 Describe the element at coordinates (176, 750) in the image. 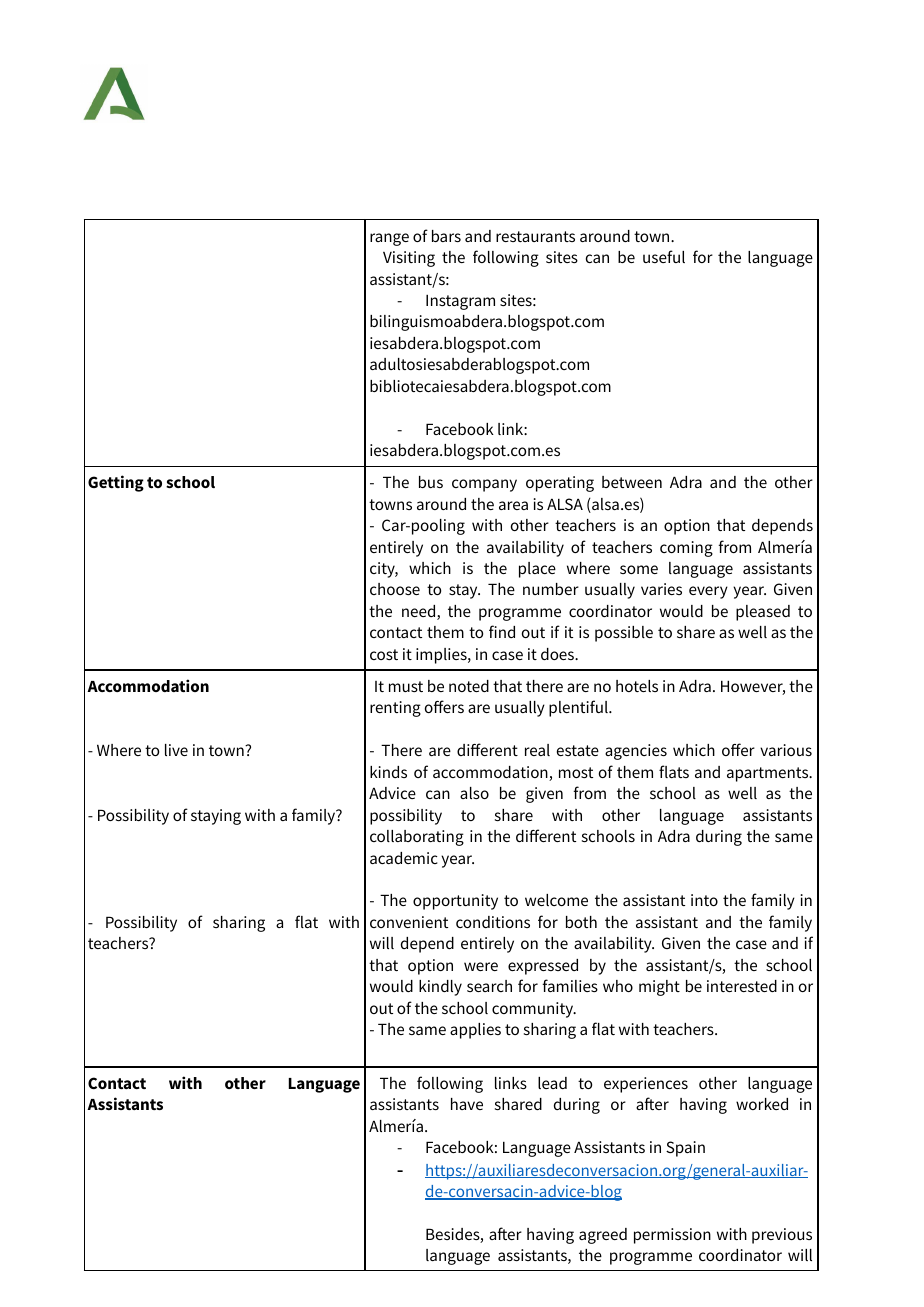

I see `live` at that location.
